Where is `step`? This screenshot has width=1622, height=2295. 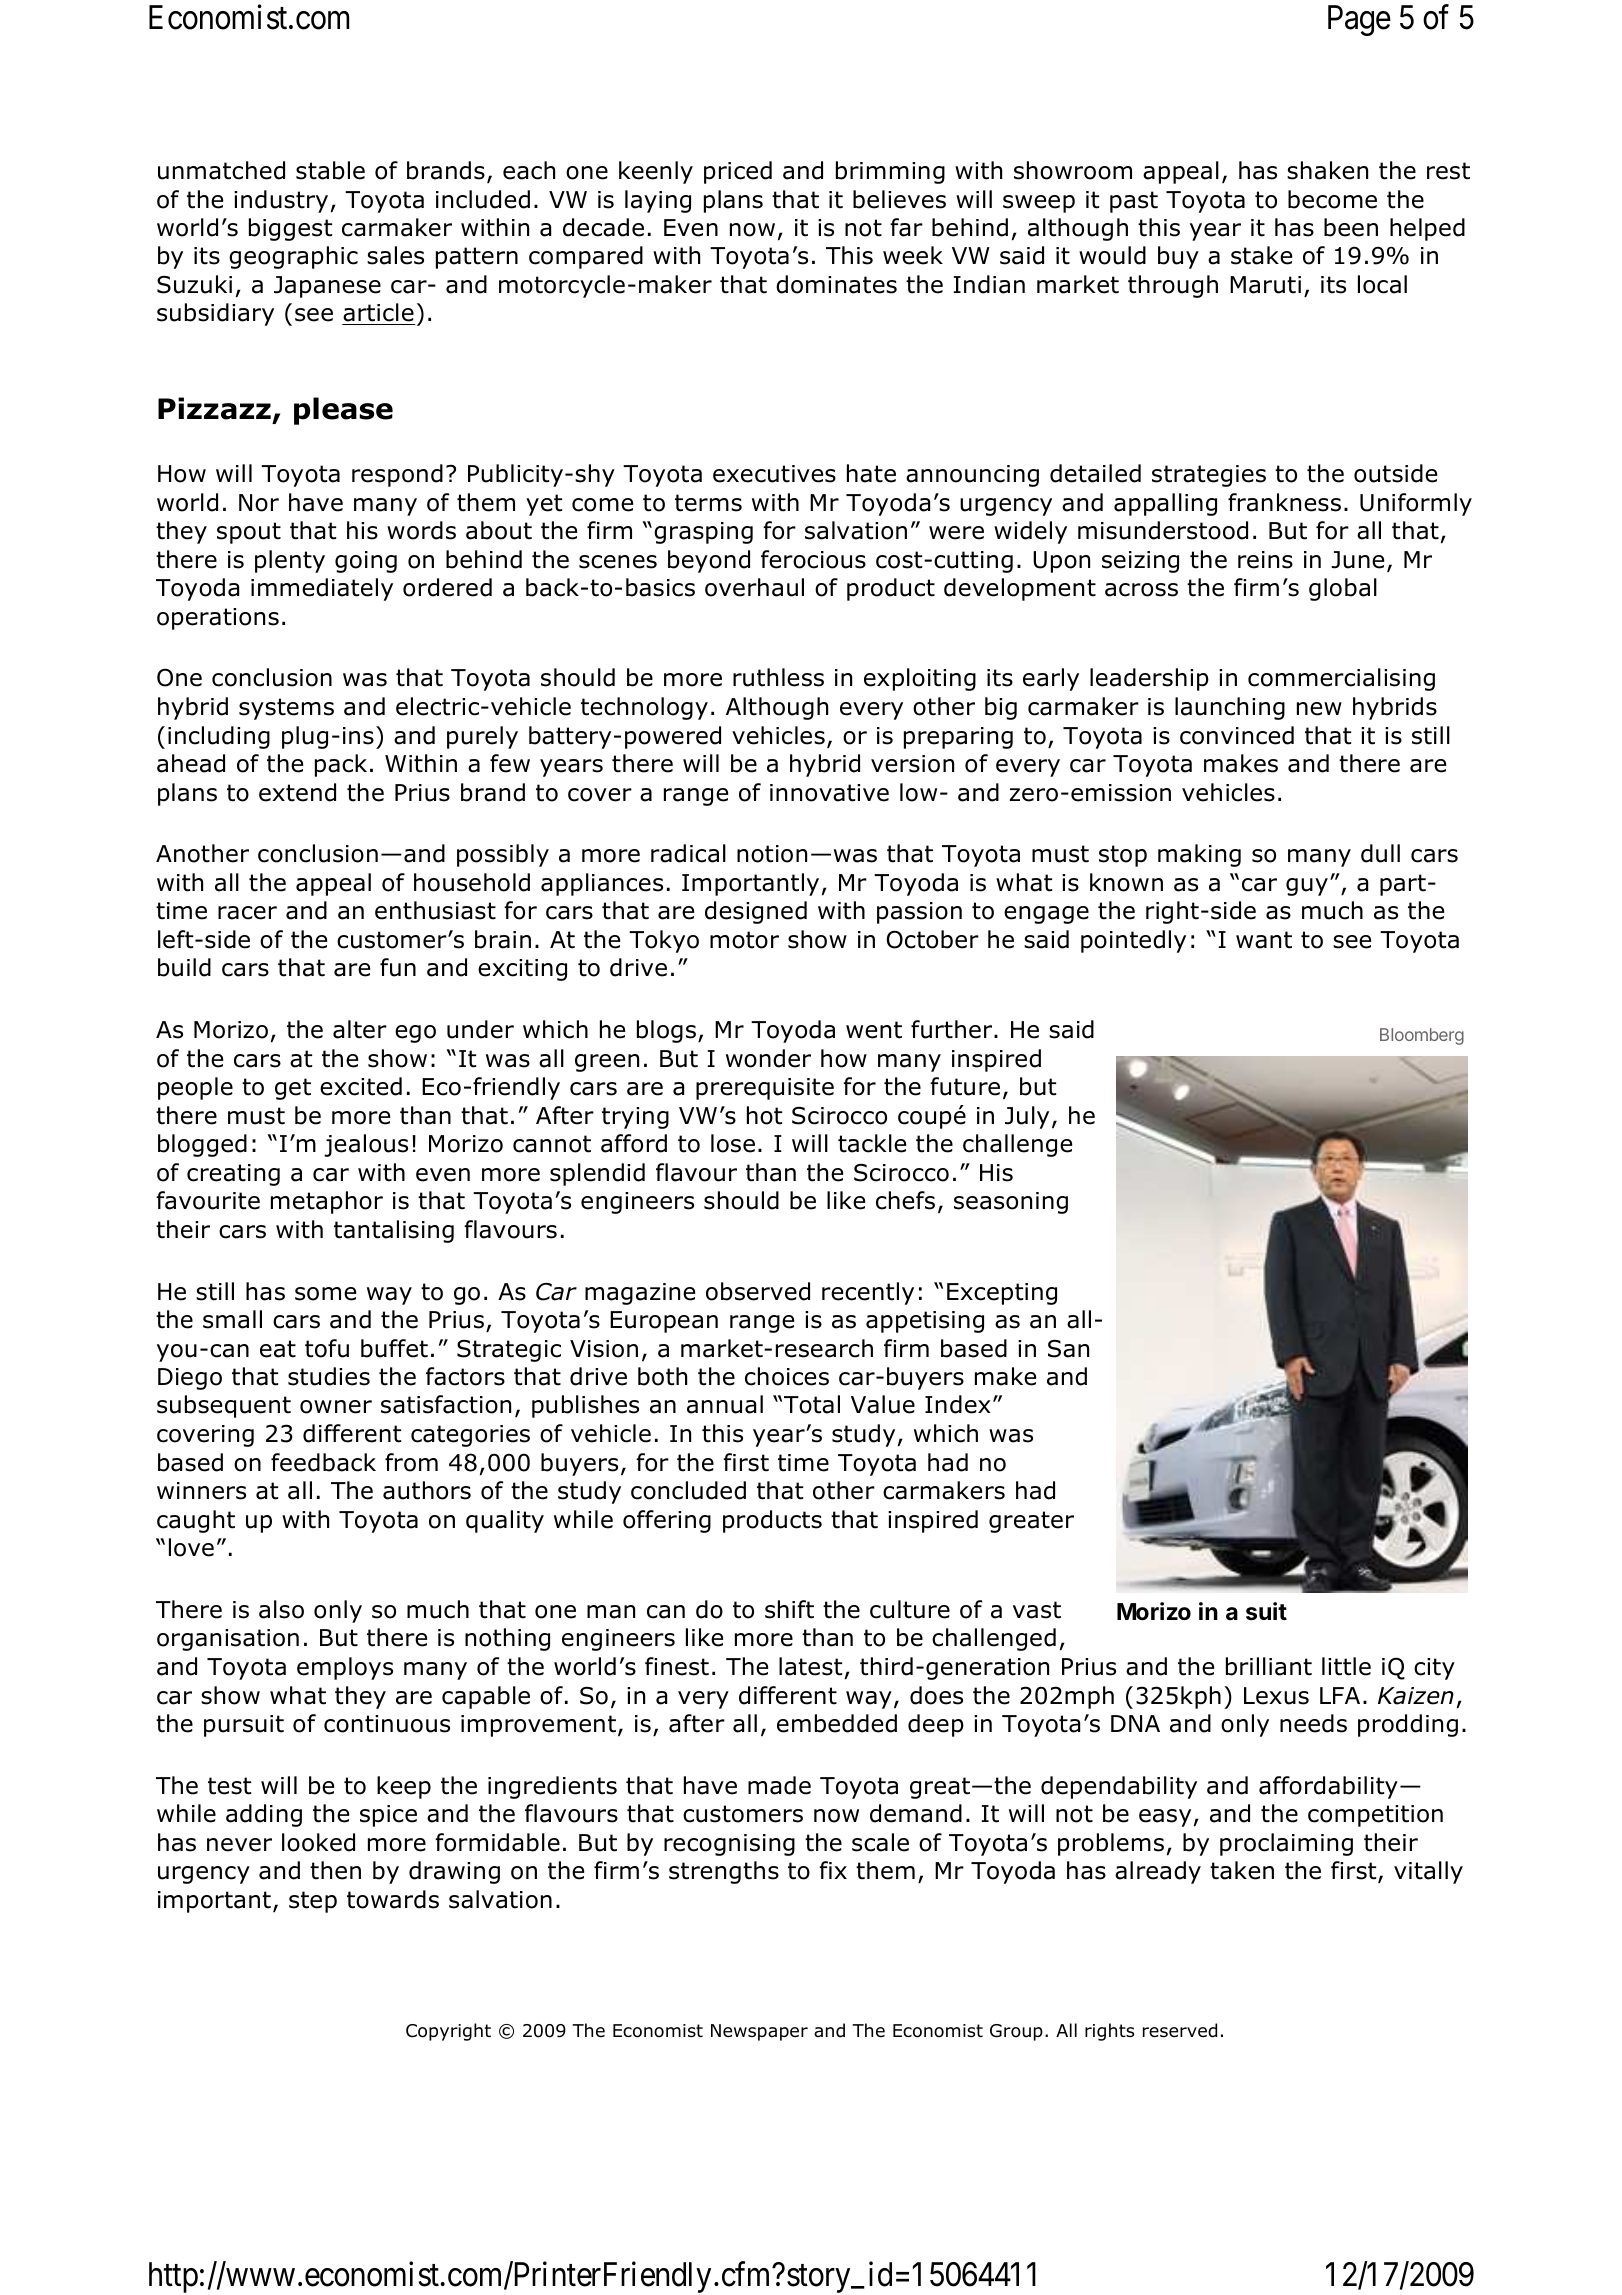
step is located at coordinates (313, 1902).
